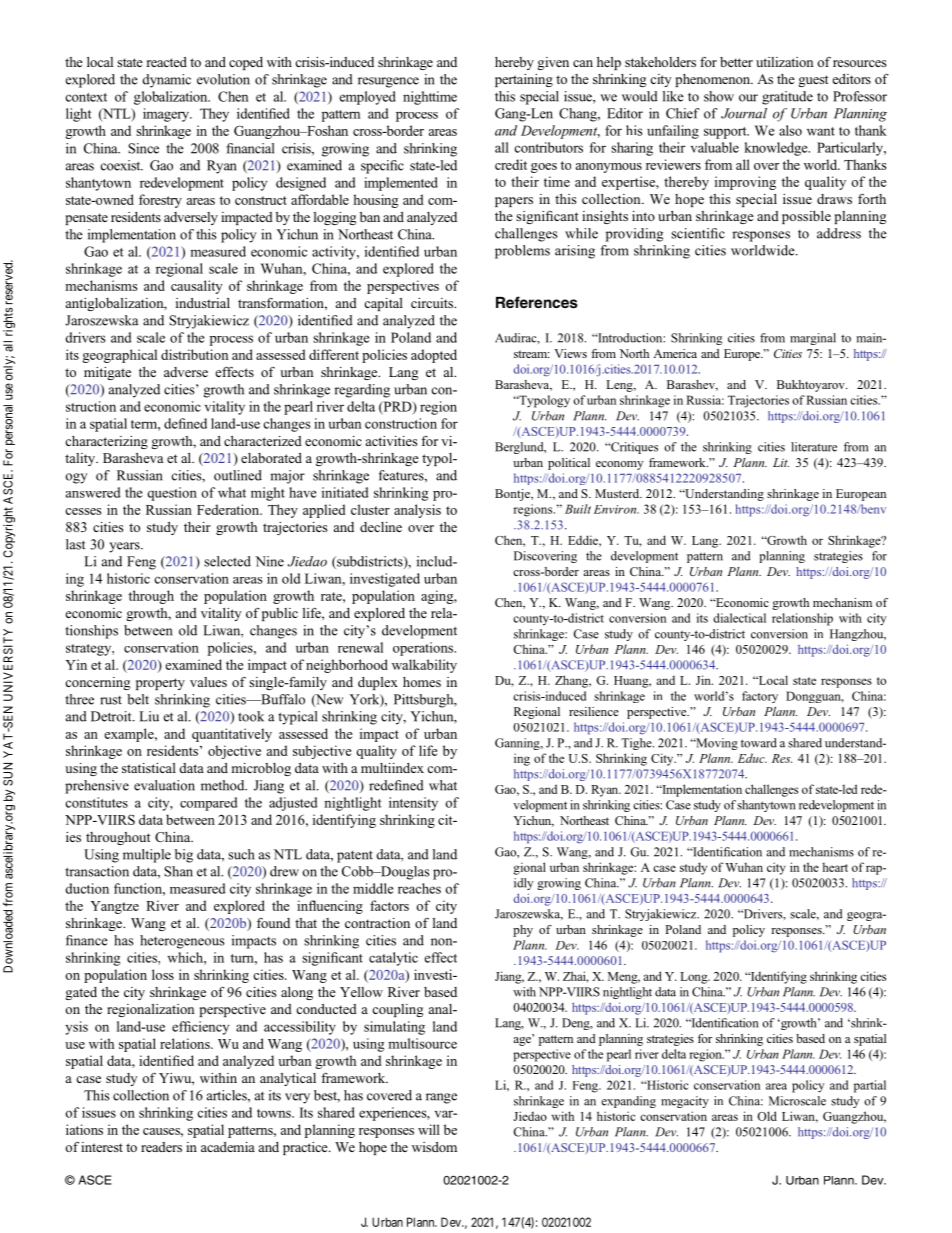  What do you see at coordinates (424, 649) in the image?
I see `operations` at bounding box center [424, 649].
